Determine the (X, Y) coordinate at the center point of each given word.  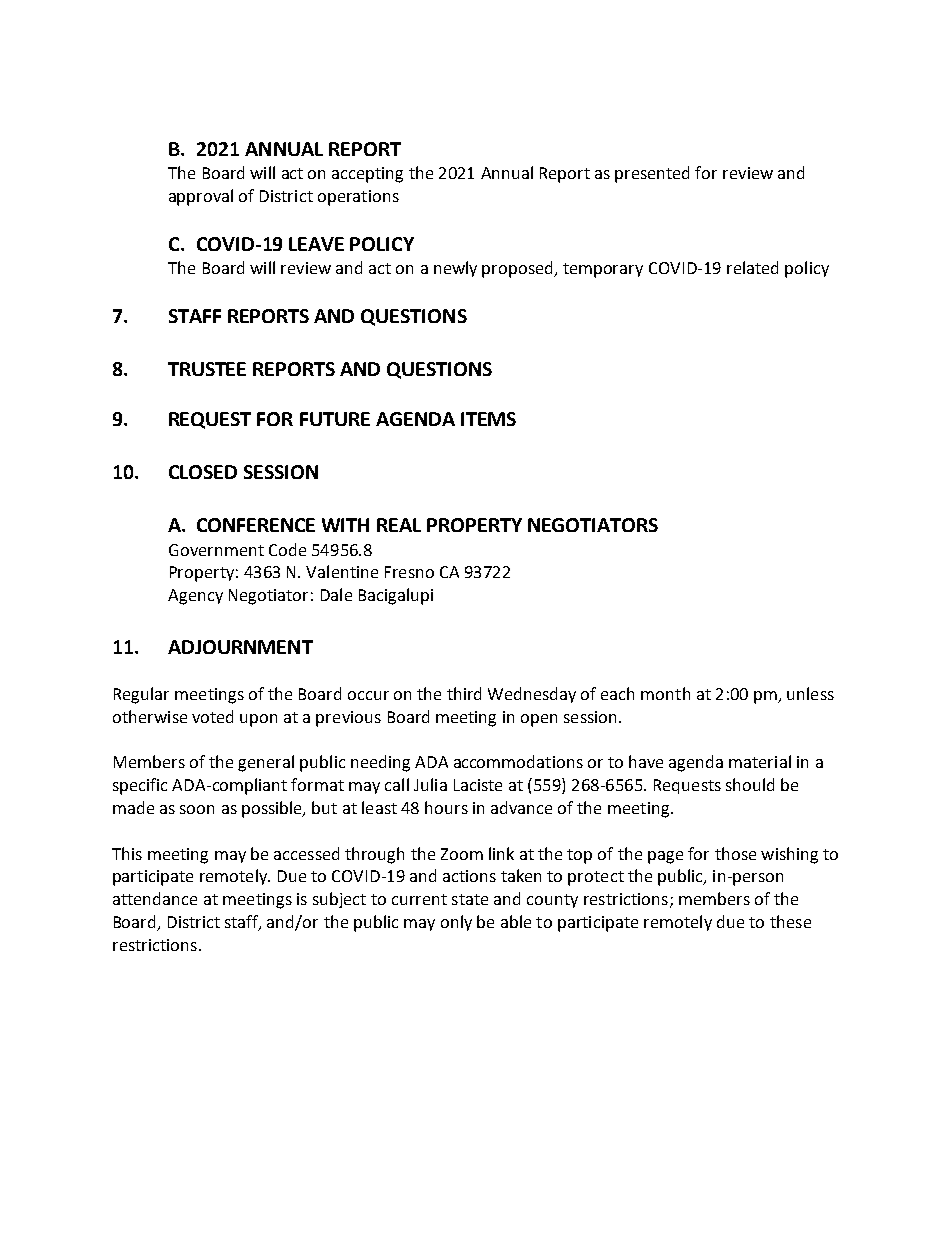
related (752, 267)
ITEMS (488, 419)
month (665, 693)
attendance (155, 898)
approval (201, 197)
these (790, 921)
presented (652, 174)
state (470, 899)
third (464, 693)
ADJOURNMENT (240, 647)
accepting (367, 175)
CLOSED (203, 472)
